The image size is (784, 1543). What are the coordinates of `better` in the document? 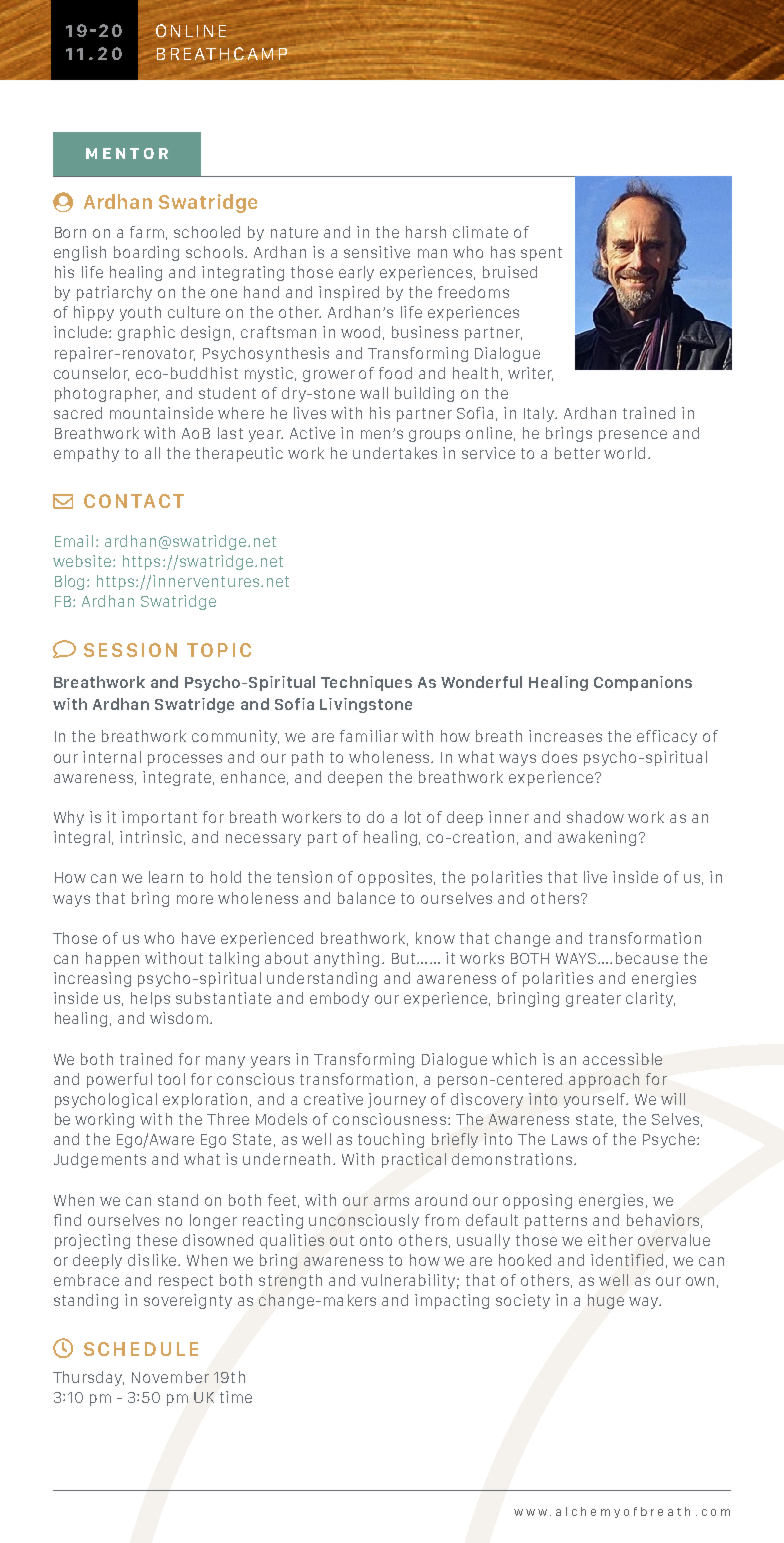 It's located at (577, 453).
